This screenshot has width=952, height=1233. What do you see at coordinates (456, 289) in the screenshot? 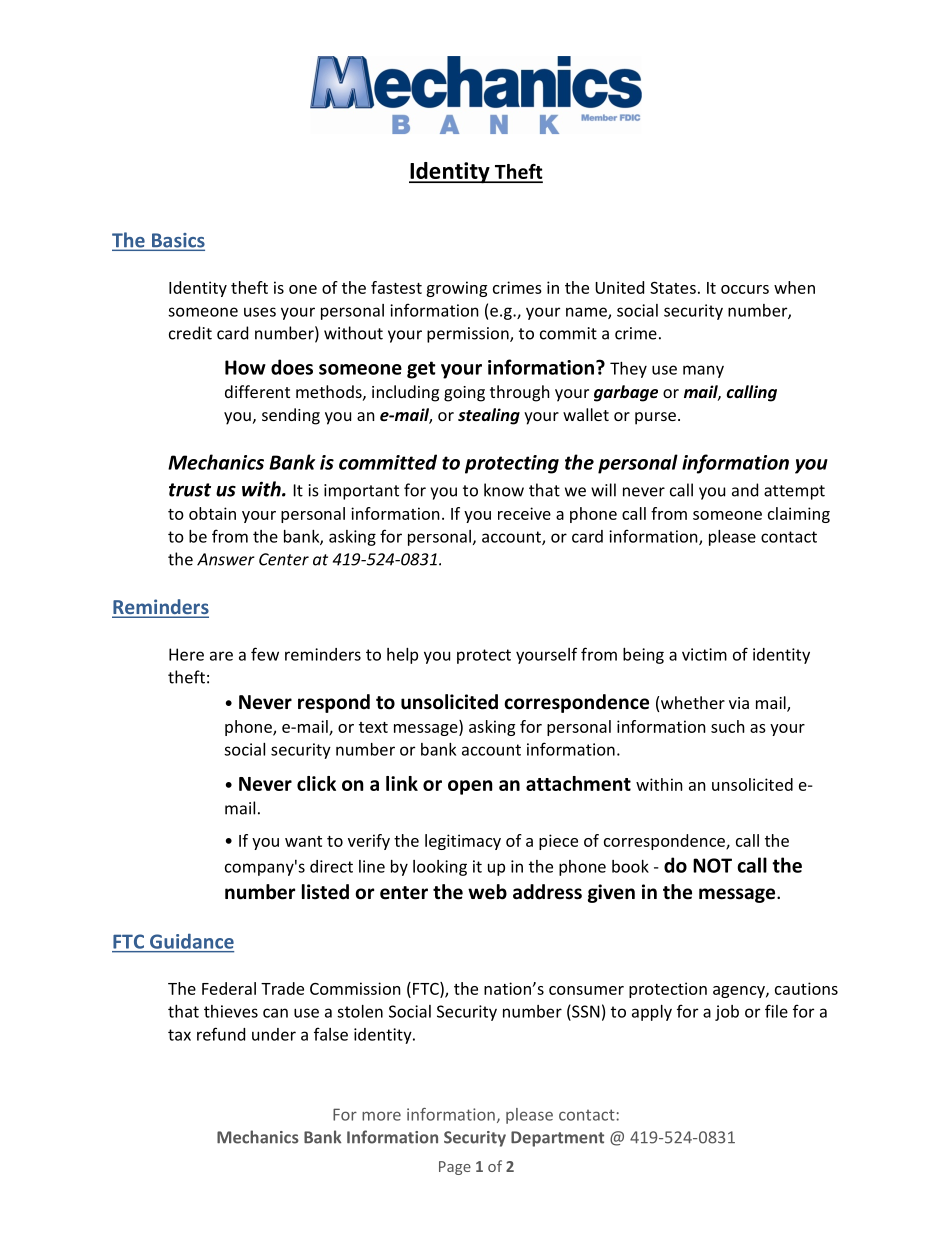
I see `growing` at bounding box center [456, 289].
